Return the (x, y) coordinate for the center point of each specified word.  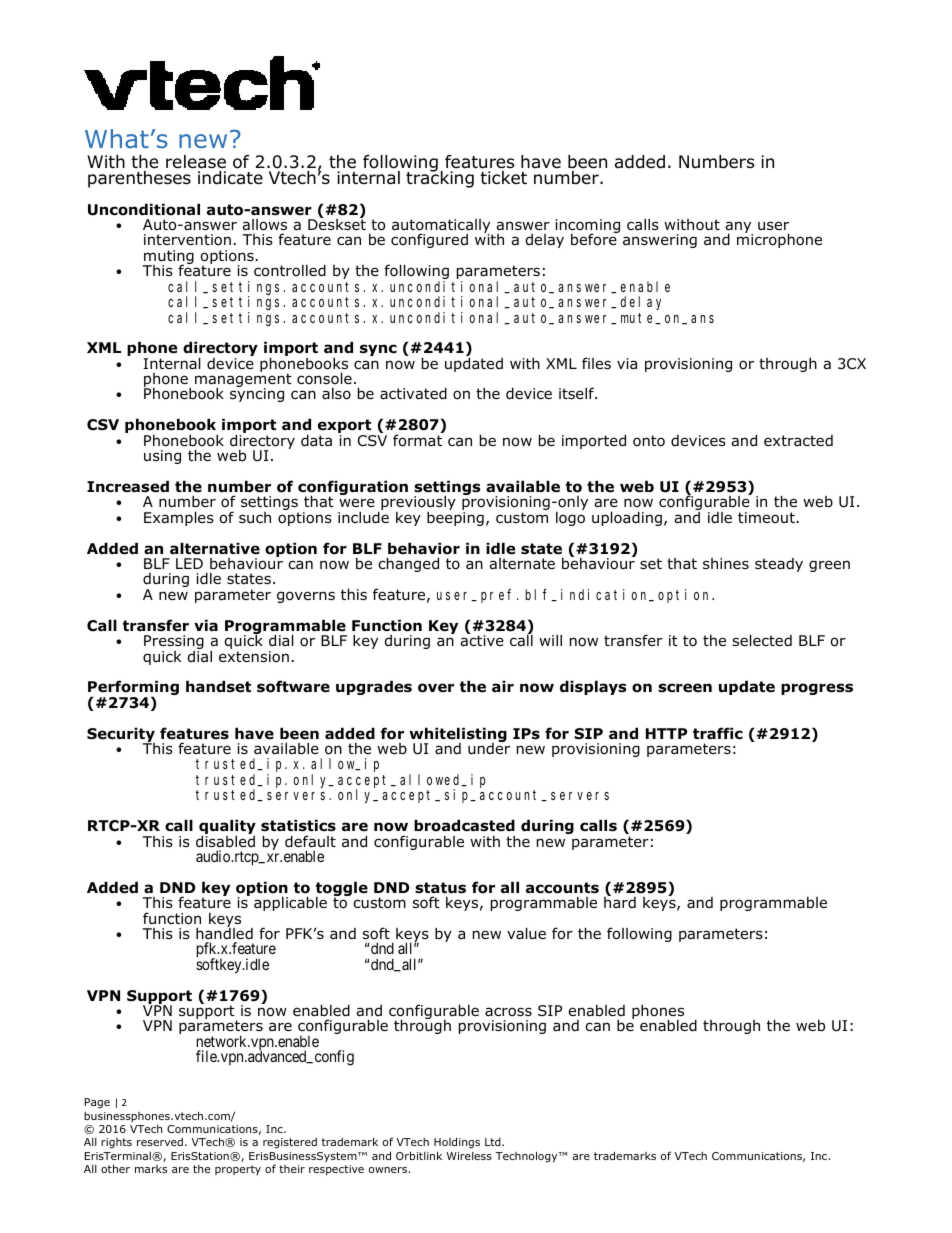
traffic (718, 733)
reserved (160, 1142)
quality (227, 828)
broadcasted (464, 825)
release (196, 163)
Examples (179, 518)
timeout (766, 518)
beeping (455, 519)
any (739, 228)
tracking (440, 178)
